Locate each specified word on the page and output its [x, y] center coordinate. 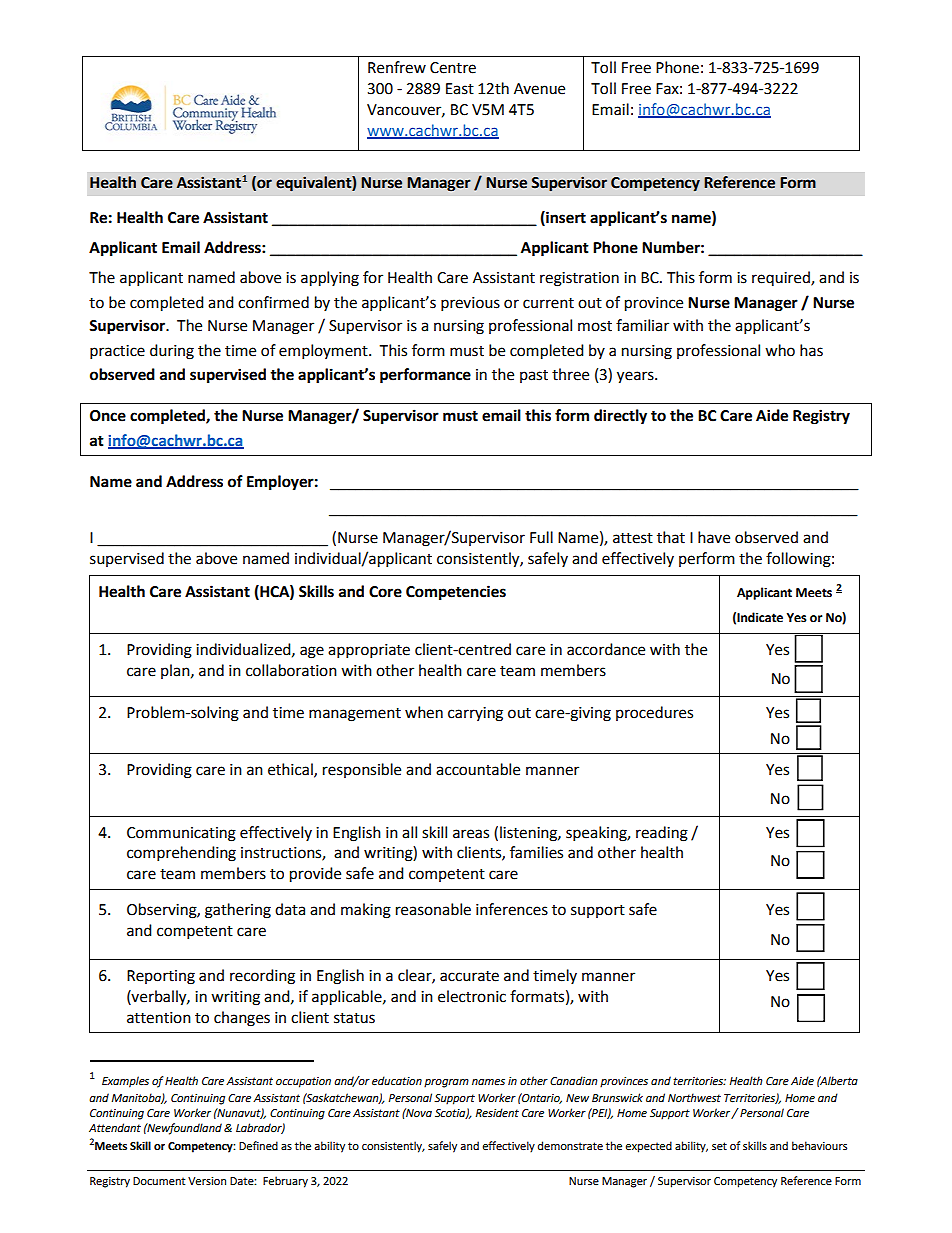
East [460, 89]
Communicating [181, 834]
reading [662, 834]
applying [330, 279]
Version [207, 1181]
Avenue [539, 89]
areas [471, 834]
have [714, 537]
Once [108, 416]
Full [541, 537]
